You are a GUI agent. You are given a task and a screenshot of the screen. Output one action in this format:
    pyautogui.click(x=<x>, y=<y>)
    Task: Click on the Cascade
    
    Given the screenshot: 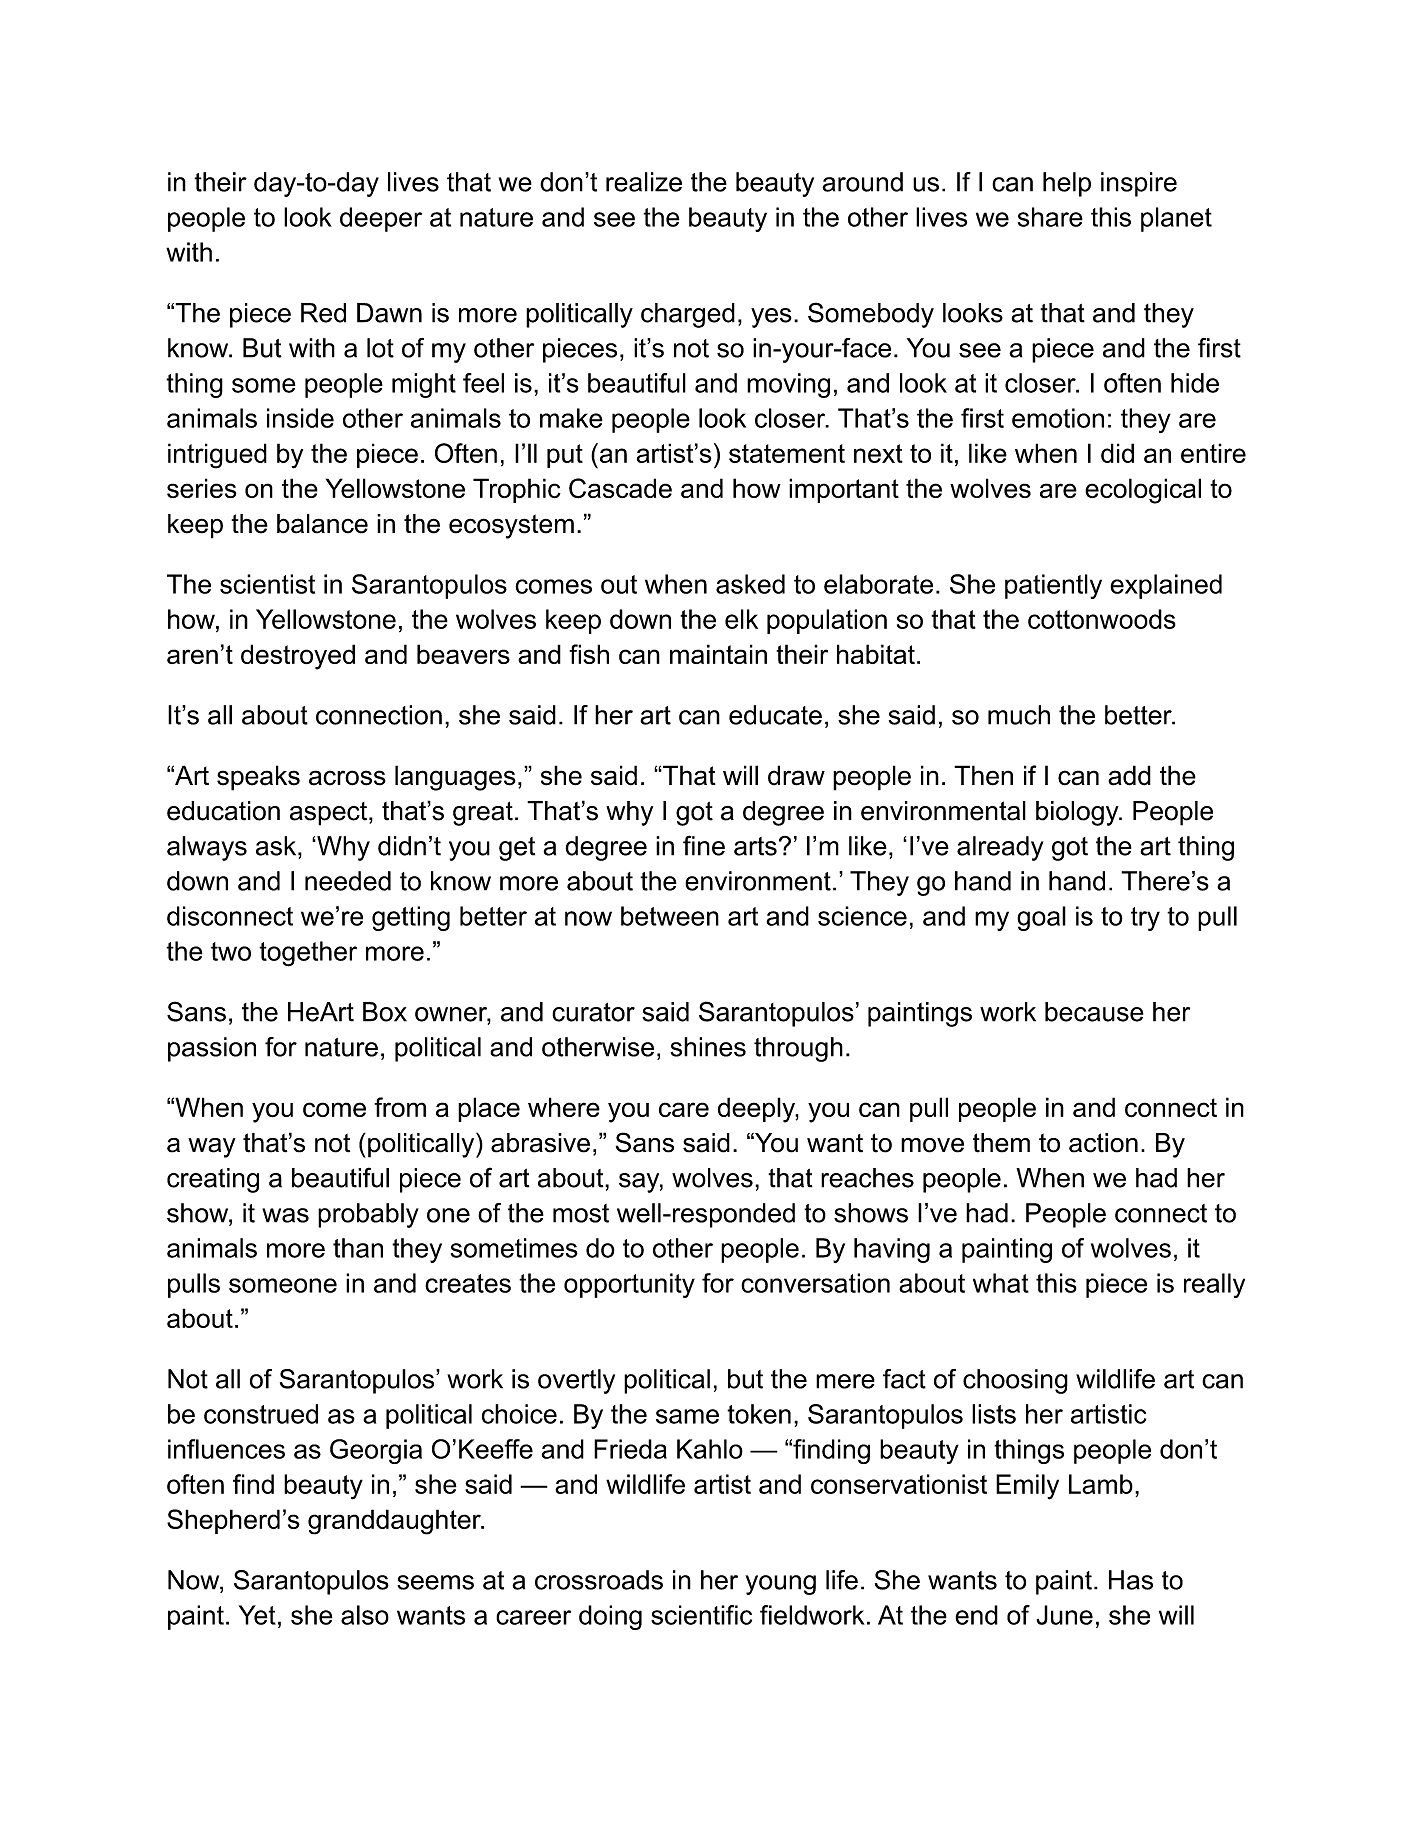 What is the action you would take?
    pyautogui.click(x=620, y=488)
